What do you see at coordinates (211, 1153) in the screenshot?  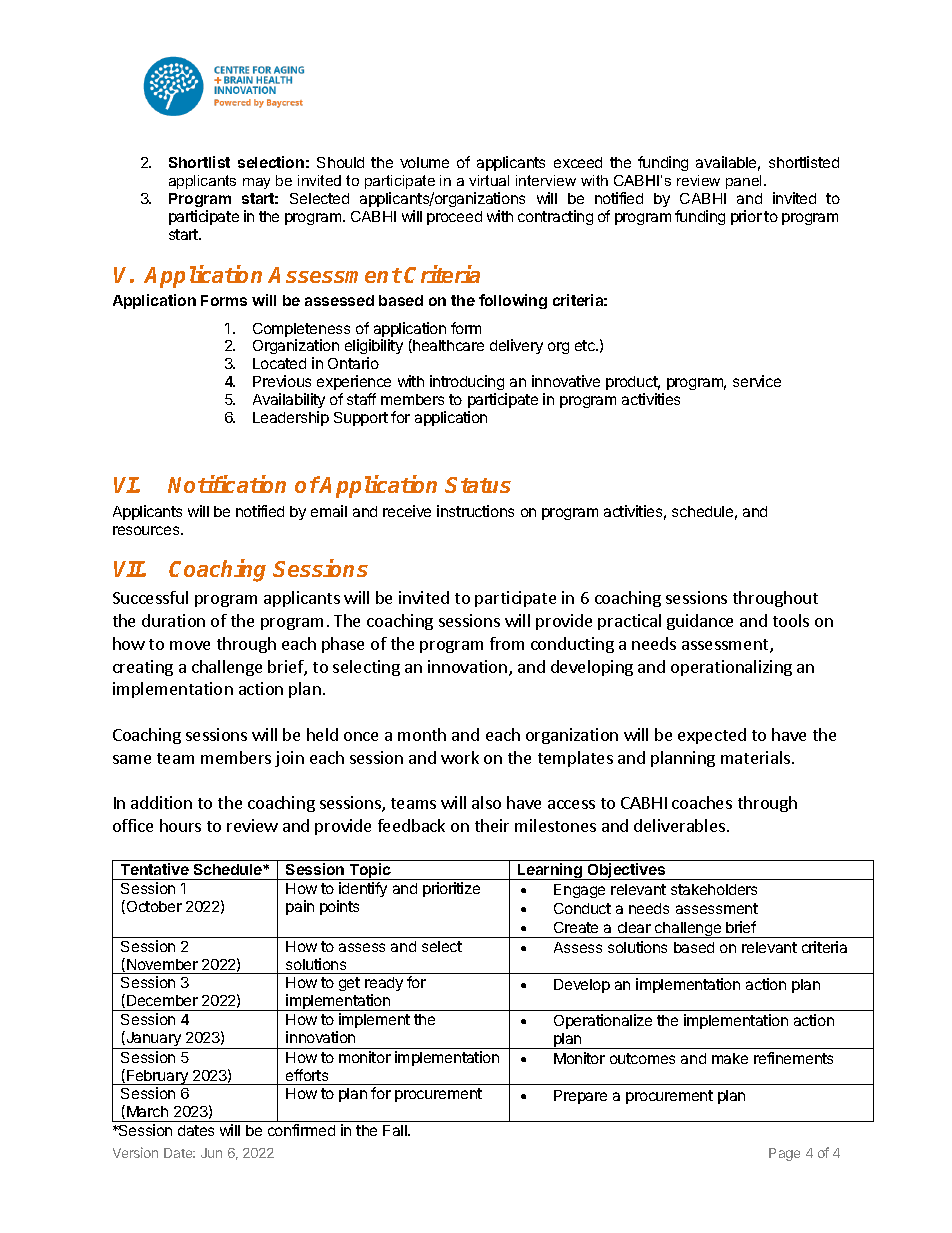 I see `Jun` at bounding box center [211, 1153].
